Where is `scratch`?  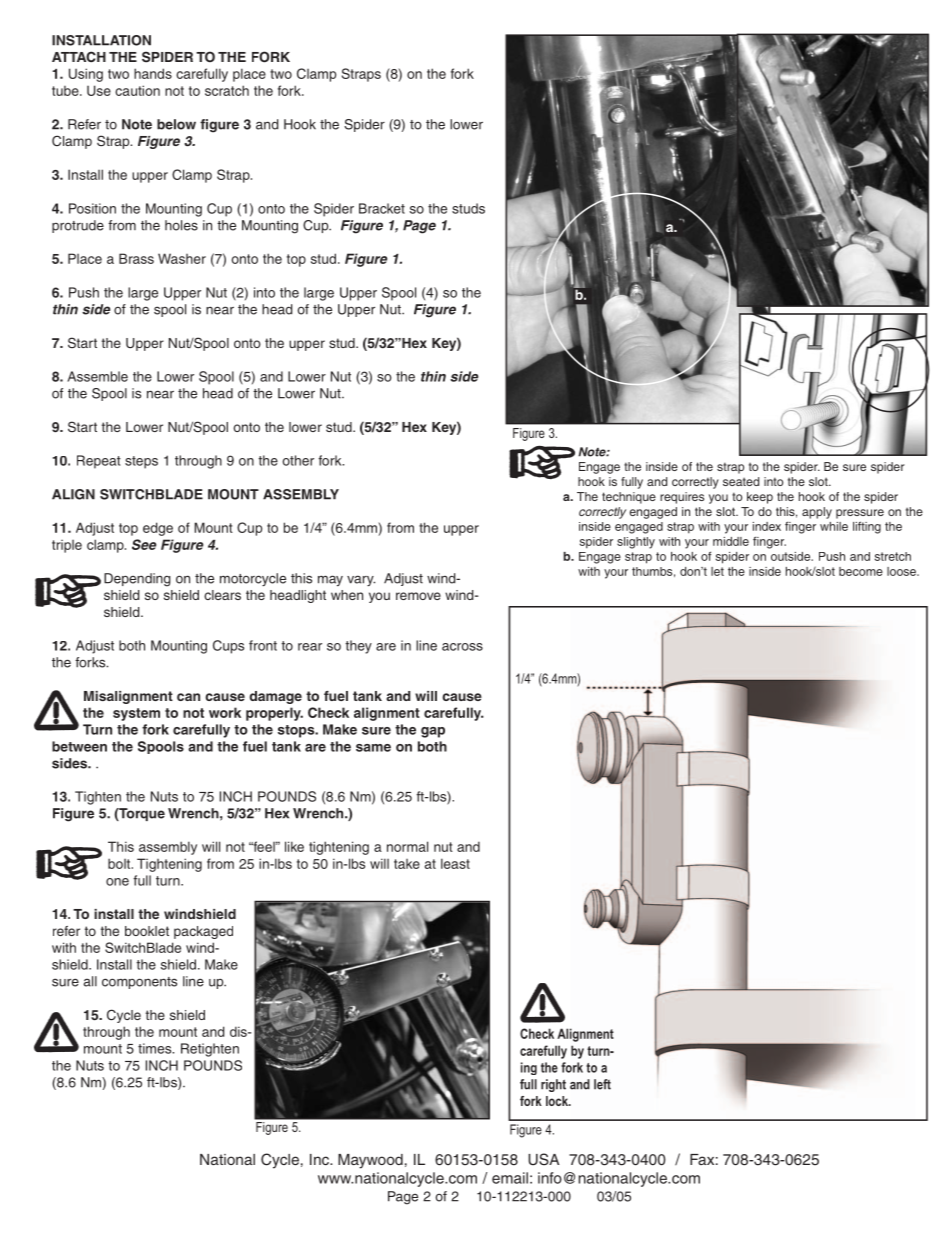 scratch is located at coordinates (227, 90).
